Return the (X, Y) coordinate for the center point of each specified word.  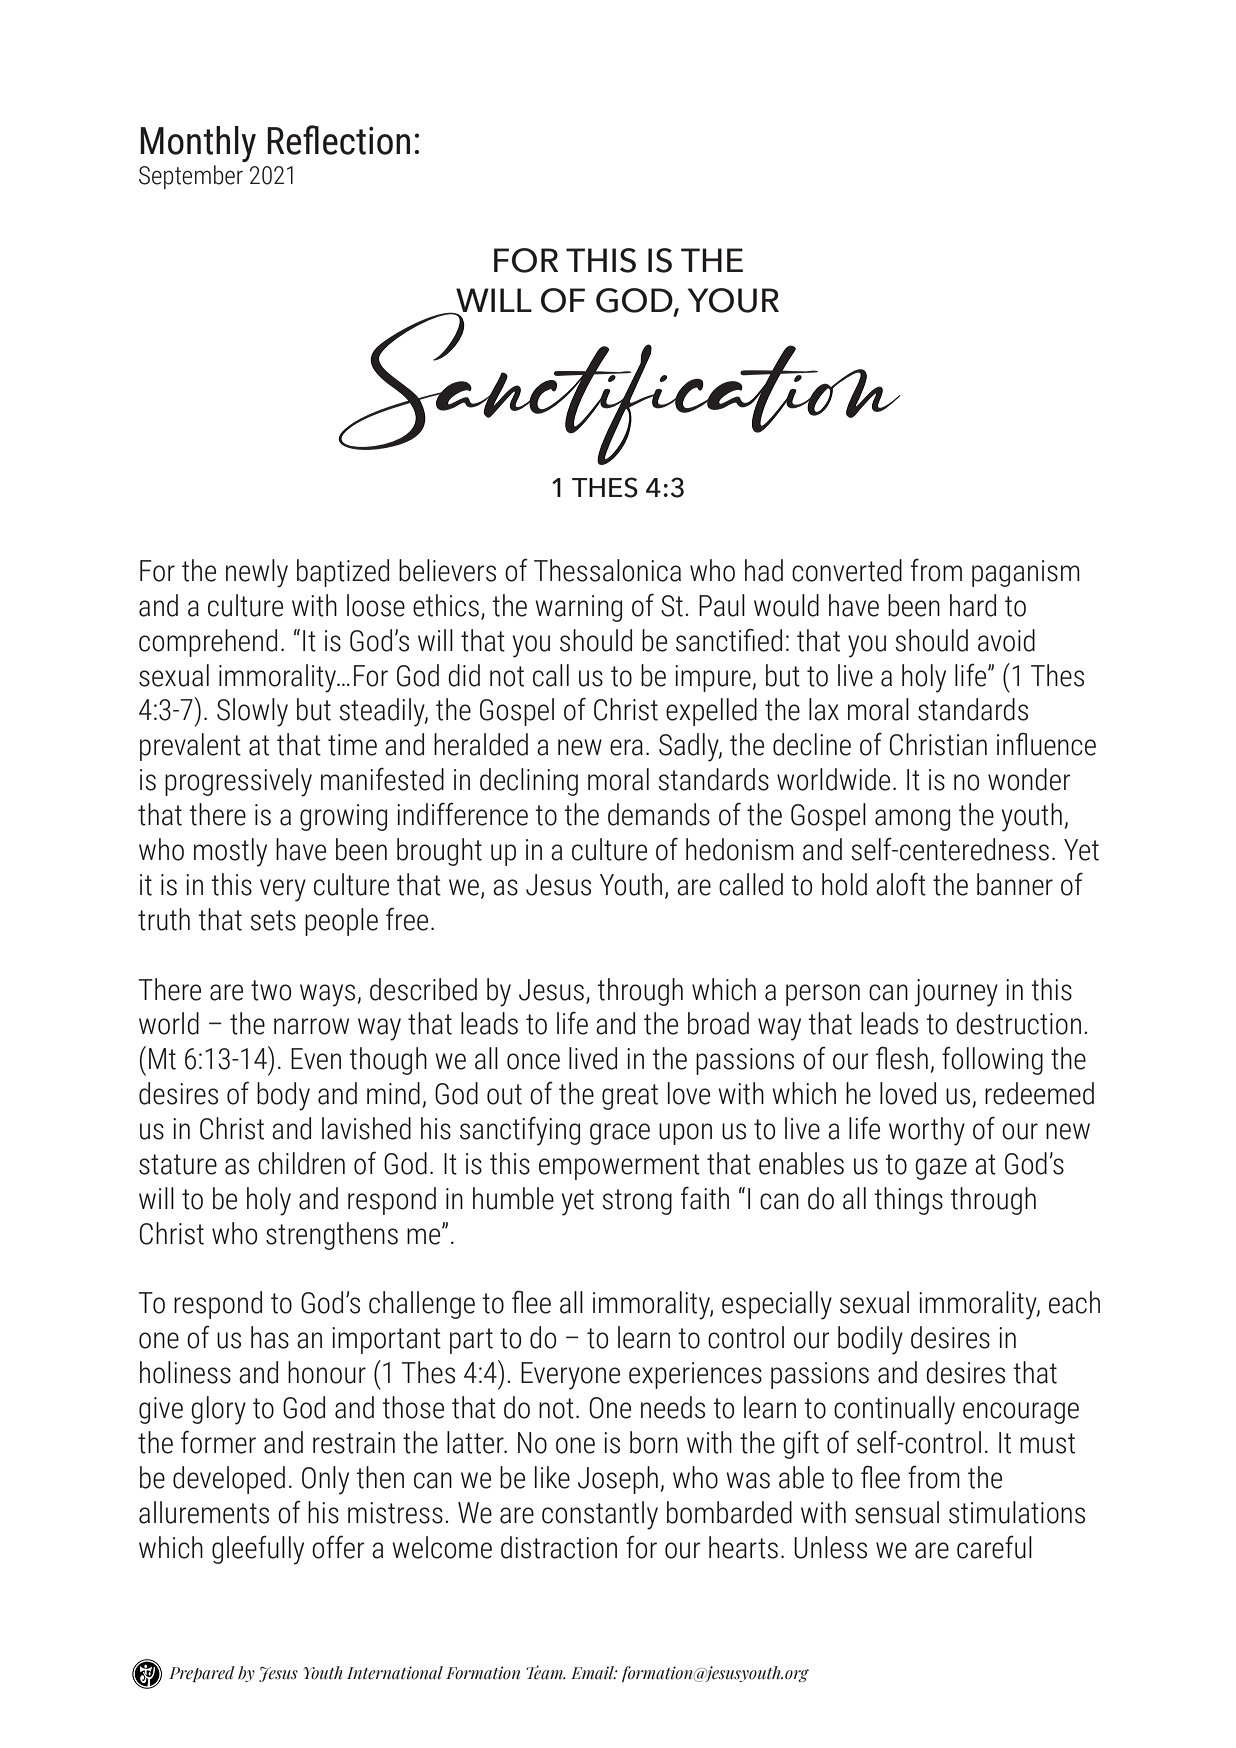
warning (578, 608)
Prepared (202, 1674)
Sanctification (619, 387)
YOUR (733, 300)
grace (620, 1134)
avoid (1006, 640)
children (301, 1163)
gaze (941, 1169)
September (191, 177)
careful (994, 1547)
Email (594, 1673)
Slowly (252, 712)
